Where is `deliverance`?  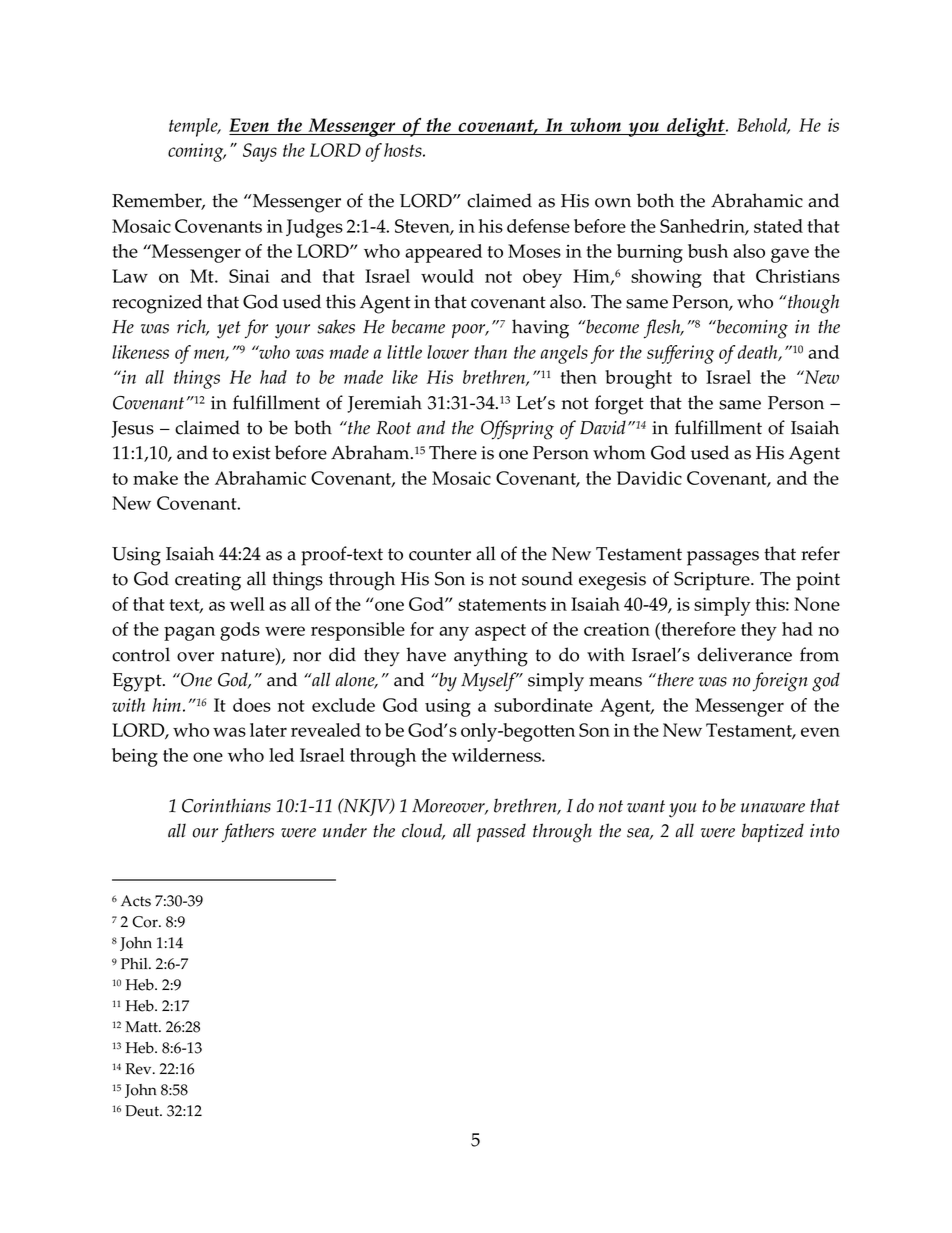
deliverance is located at coordinates (744, 654).
